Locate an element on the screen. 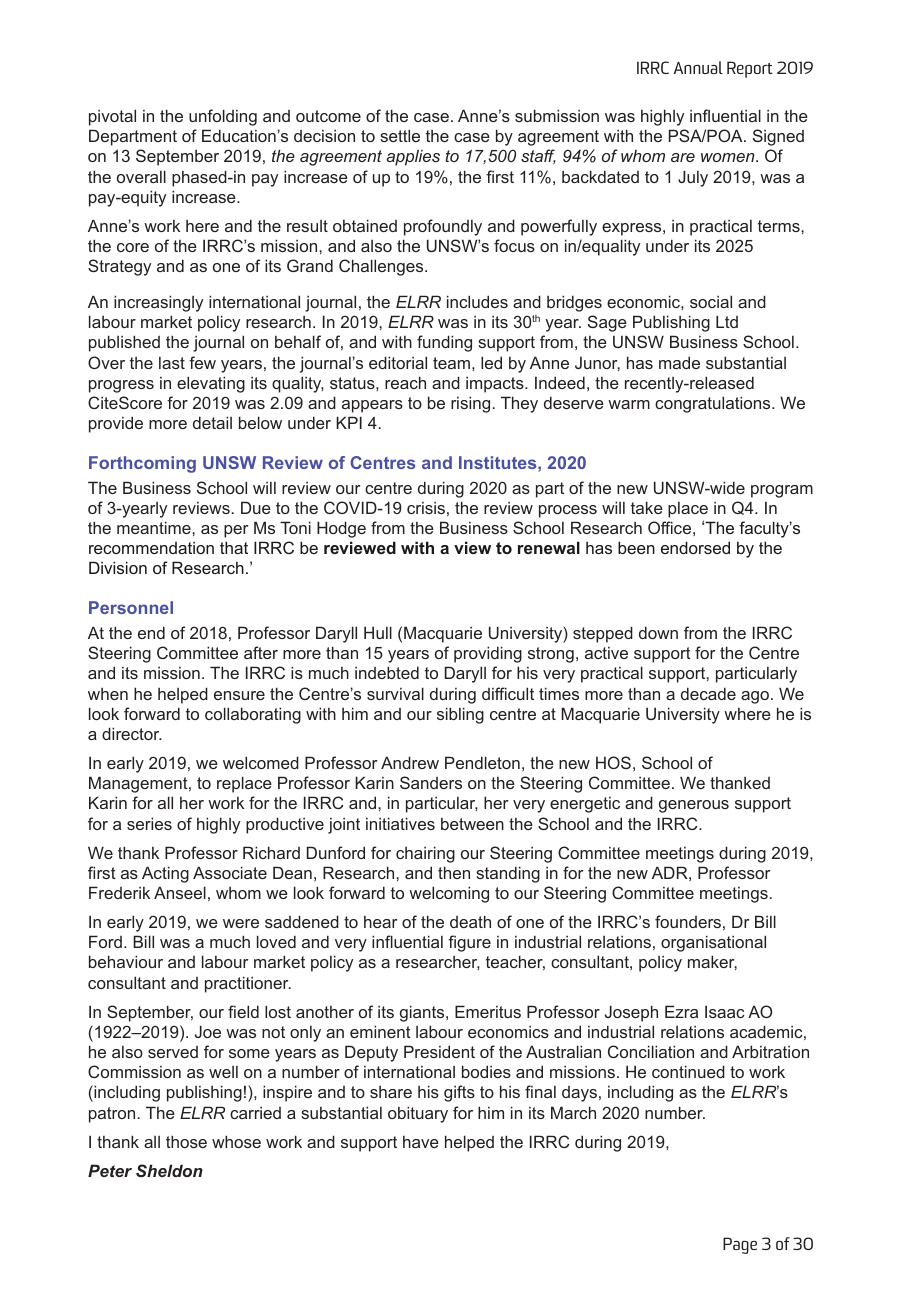 This screenshot has width=924, height=1308. Sheldon is located at coordinates (169, 1170).
